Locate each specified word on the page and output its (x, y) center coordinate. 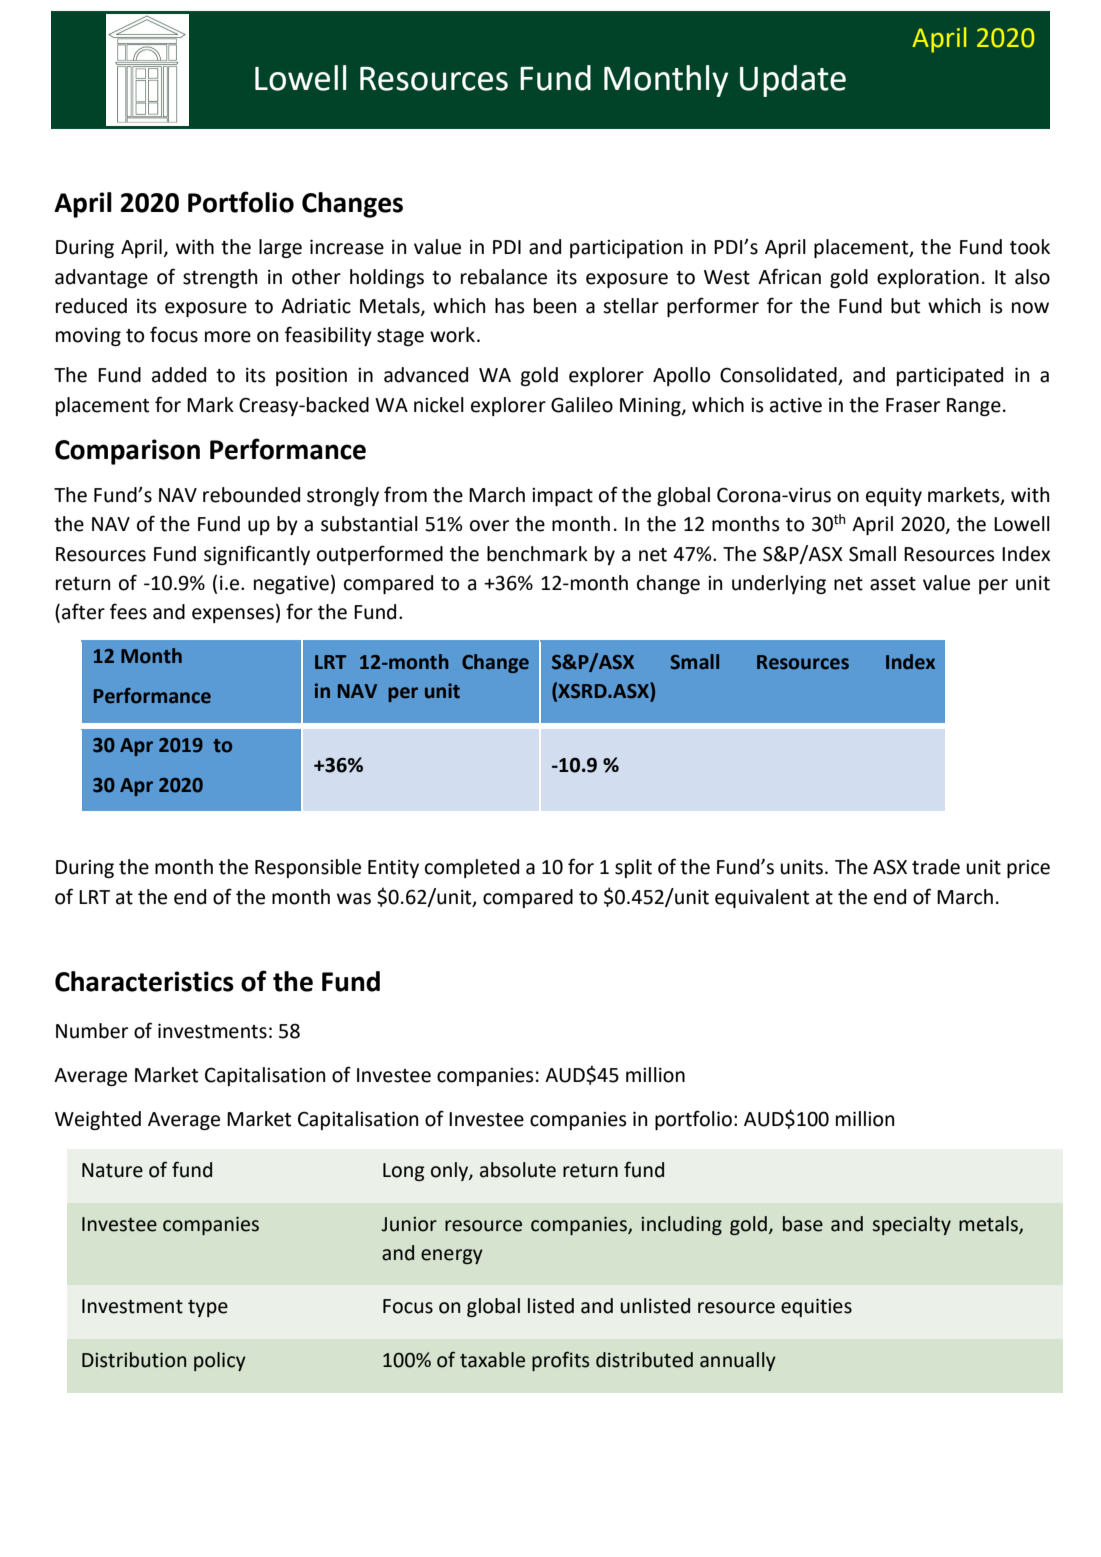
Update (793, 81)
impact (562, 497)
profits (560, 1361)
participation (626, 249)
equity (894, 497)
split (633, 868)
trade (936, 867)
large (280, 248)
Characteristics (144, 981)
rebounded (251, 495)
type (208, 1308)
